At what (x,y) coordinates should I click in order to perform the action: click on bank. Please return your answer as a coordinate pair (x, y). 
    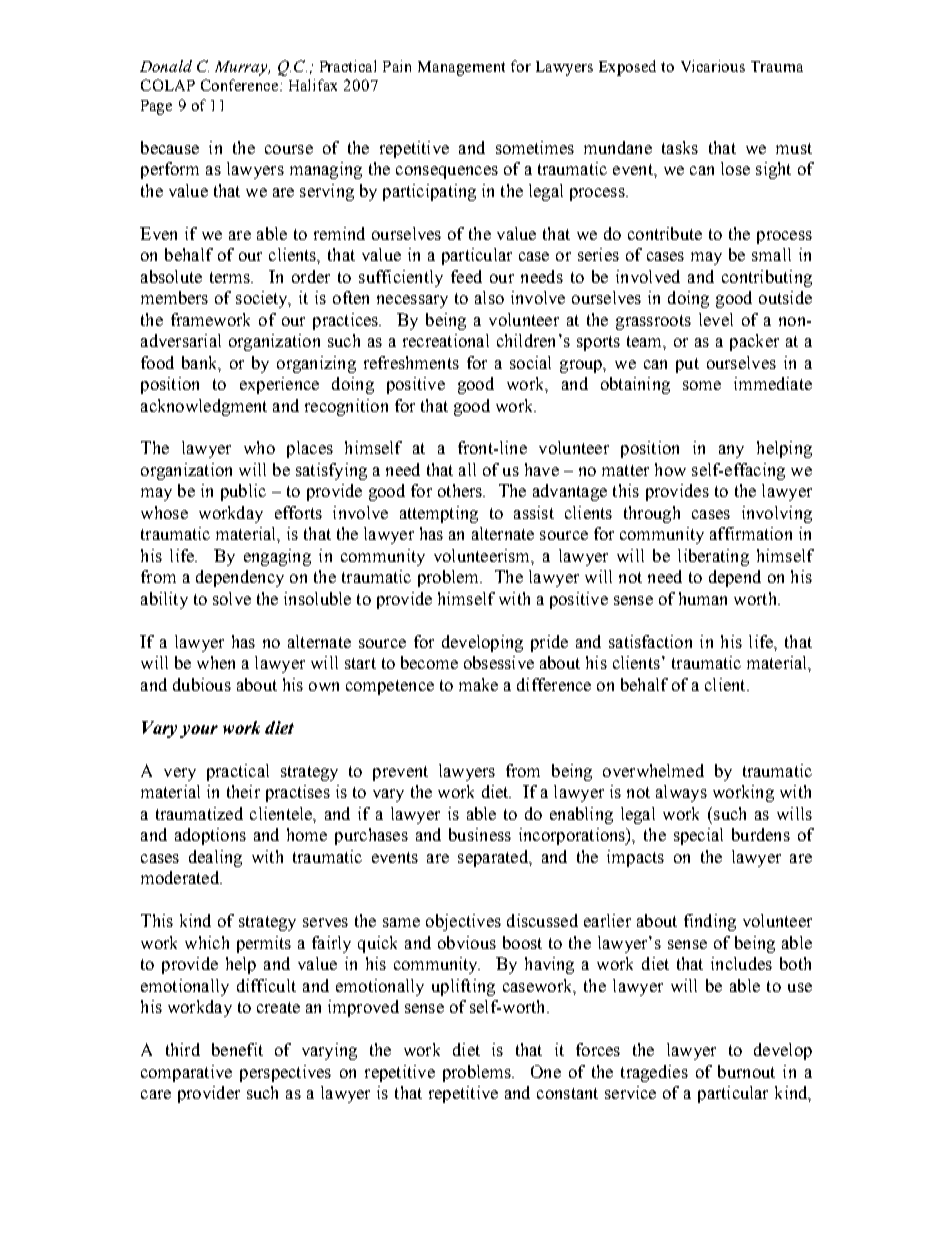
    Looking at the image, I should click on (201, 363).
